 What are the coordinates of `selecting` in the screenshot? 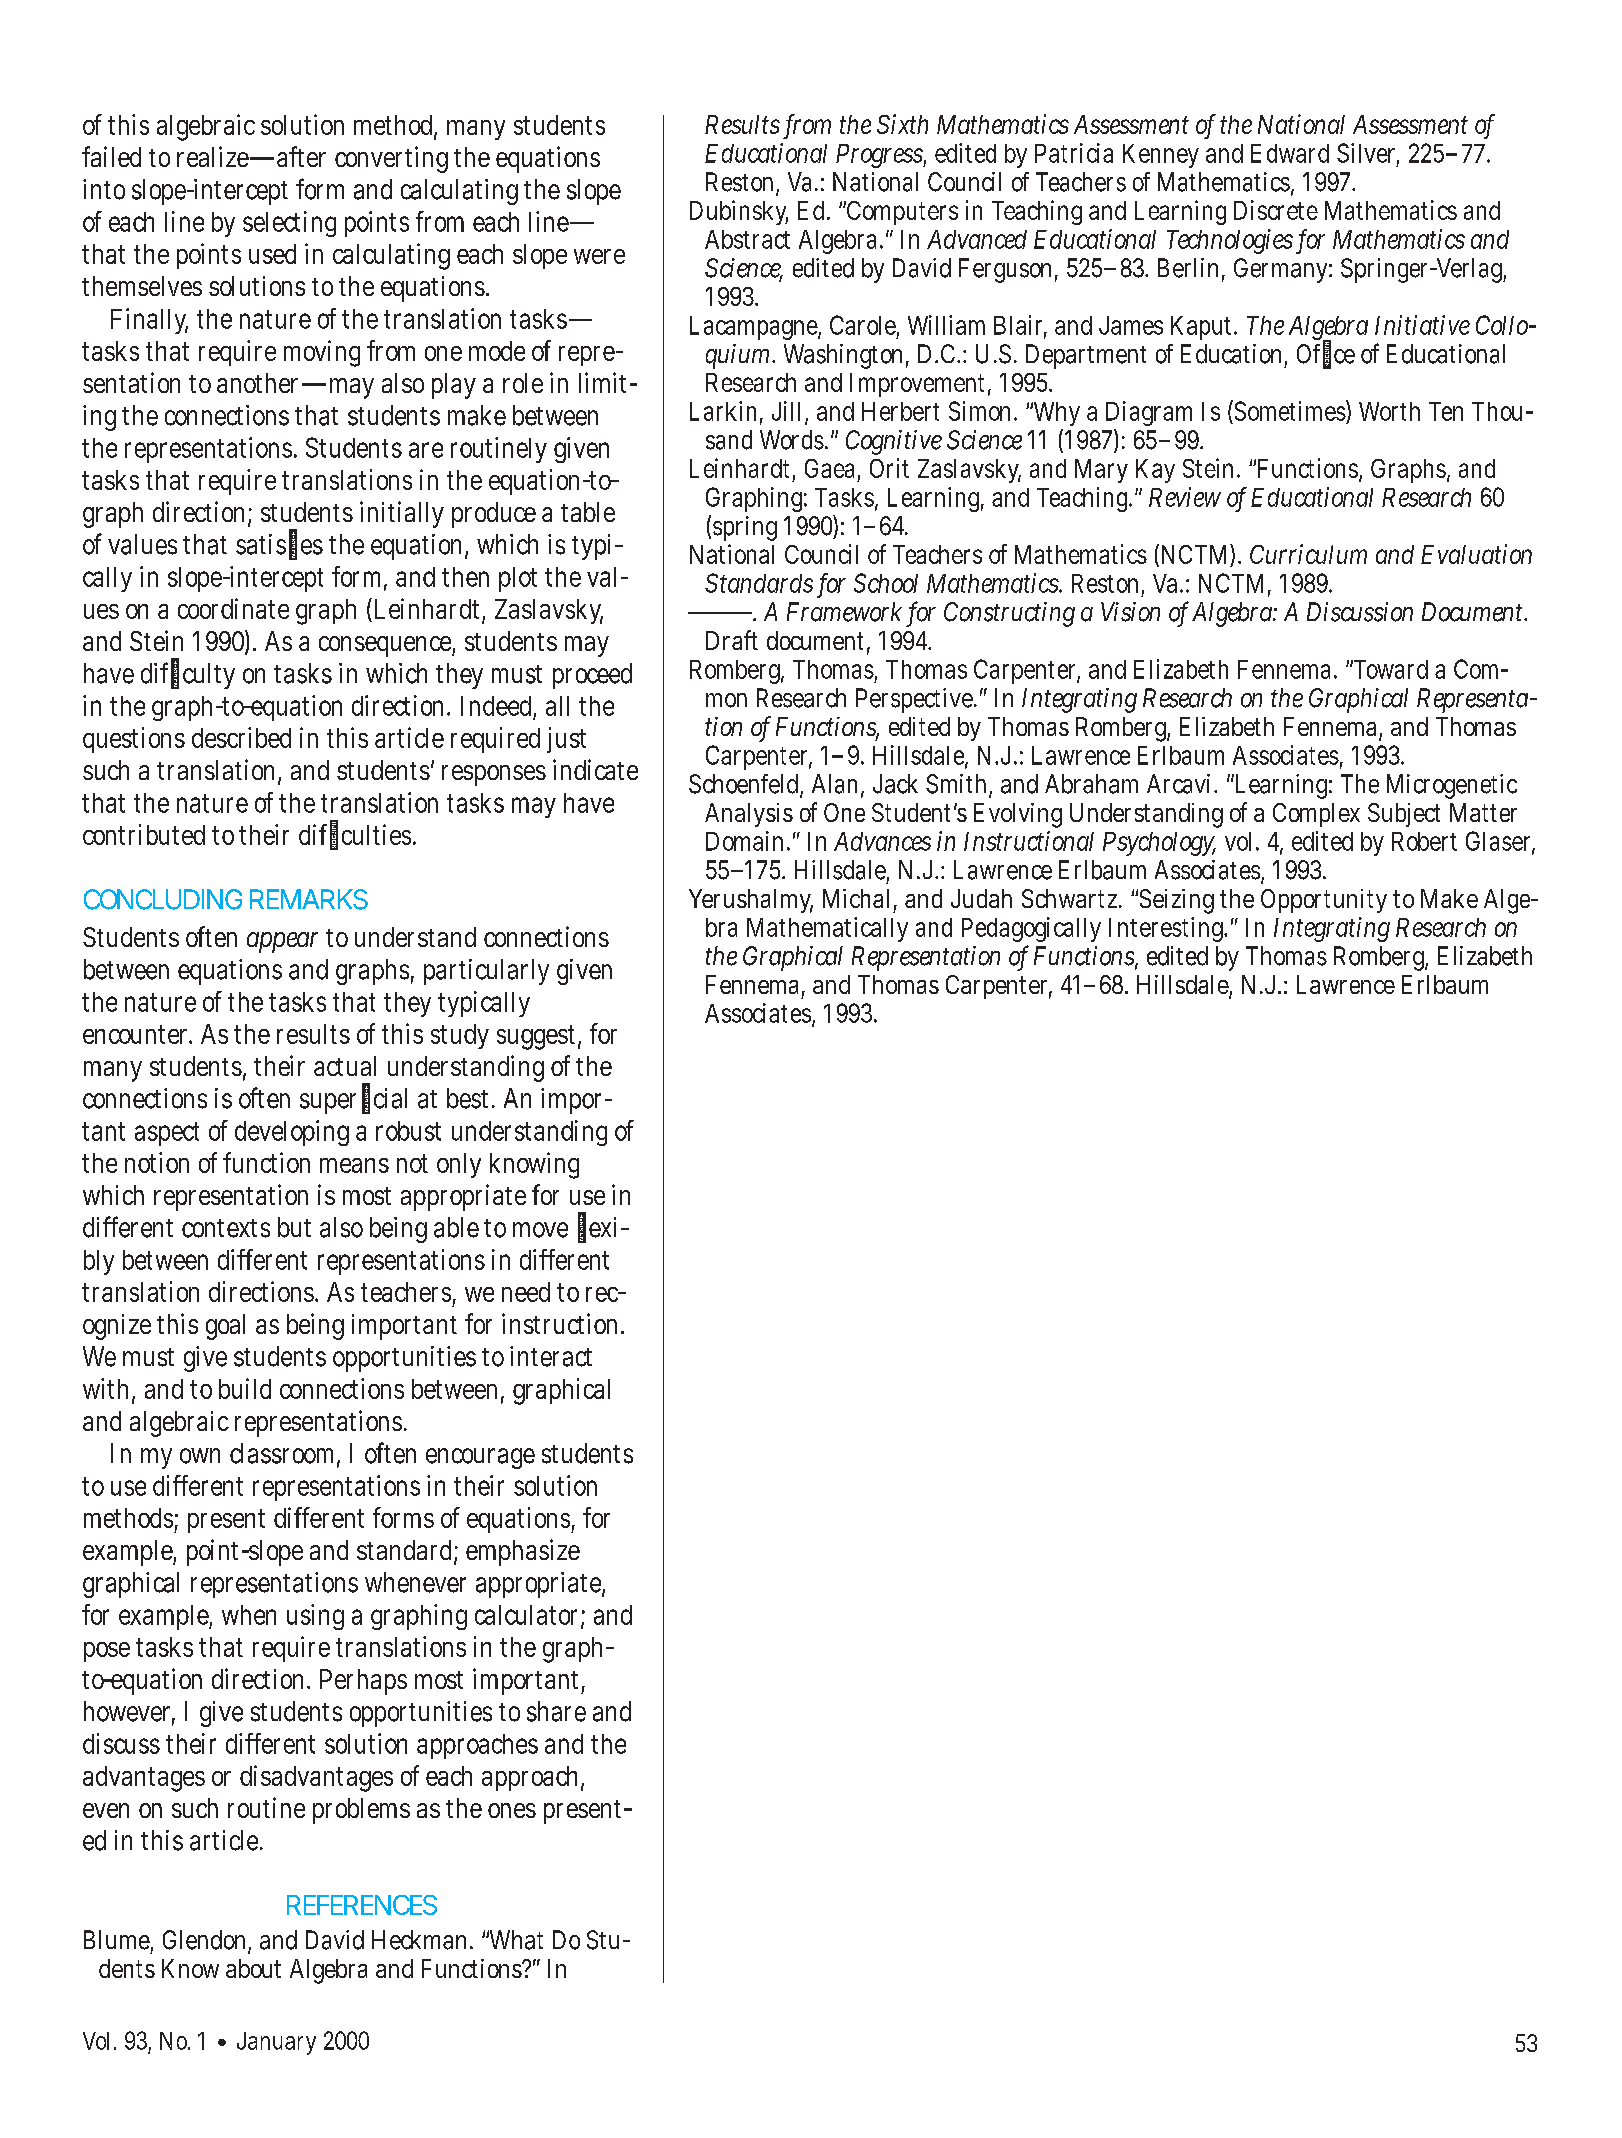 It's located at (289, 224).
